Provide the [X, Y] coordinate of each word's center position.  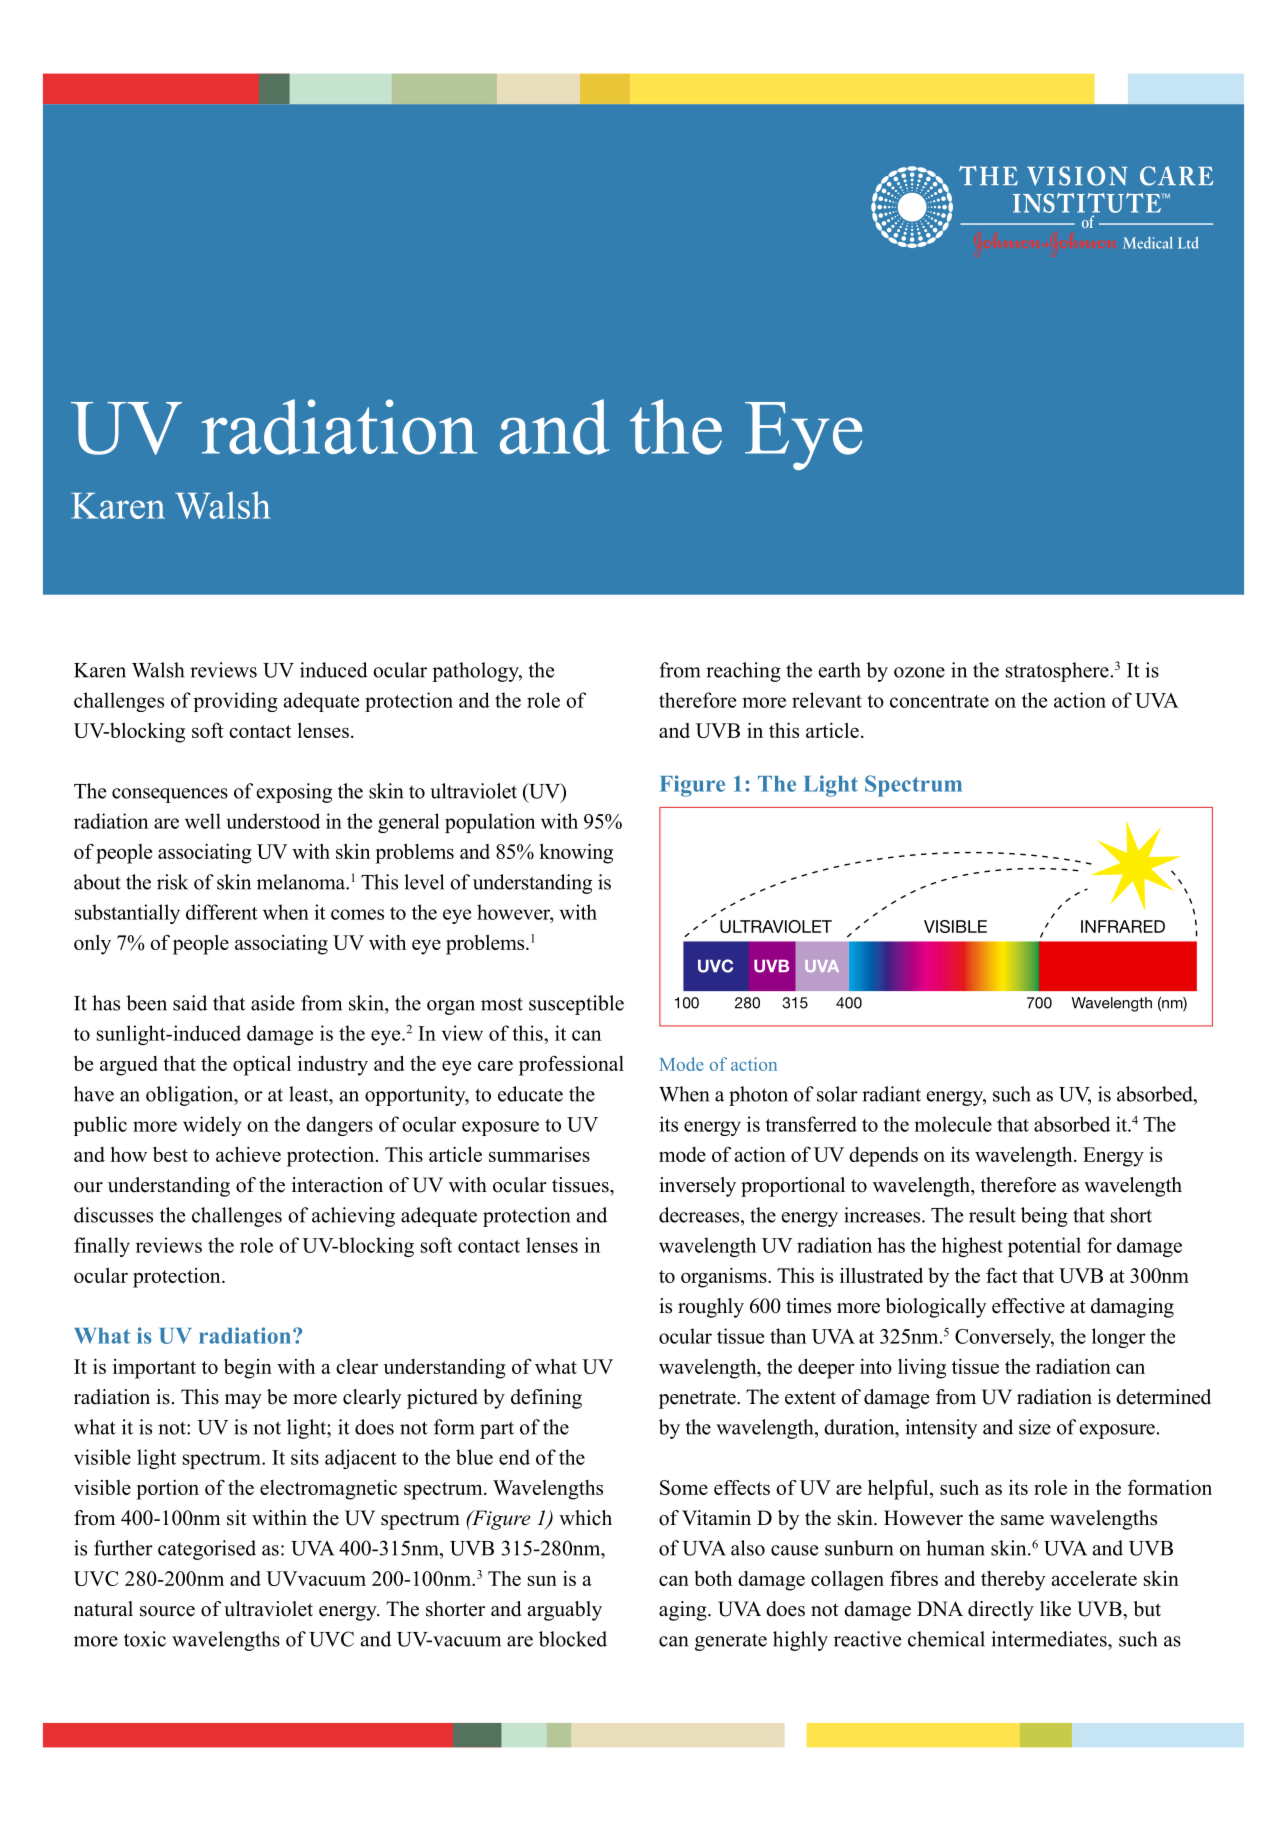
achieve [248, 1154]
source [167, 1611]
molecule [953, 1124]
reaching [743, 672]
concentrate [939, 701]
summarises [539, 1154]
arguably [564, 1611]
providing [236, 702]
